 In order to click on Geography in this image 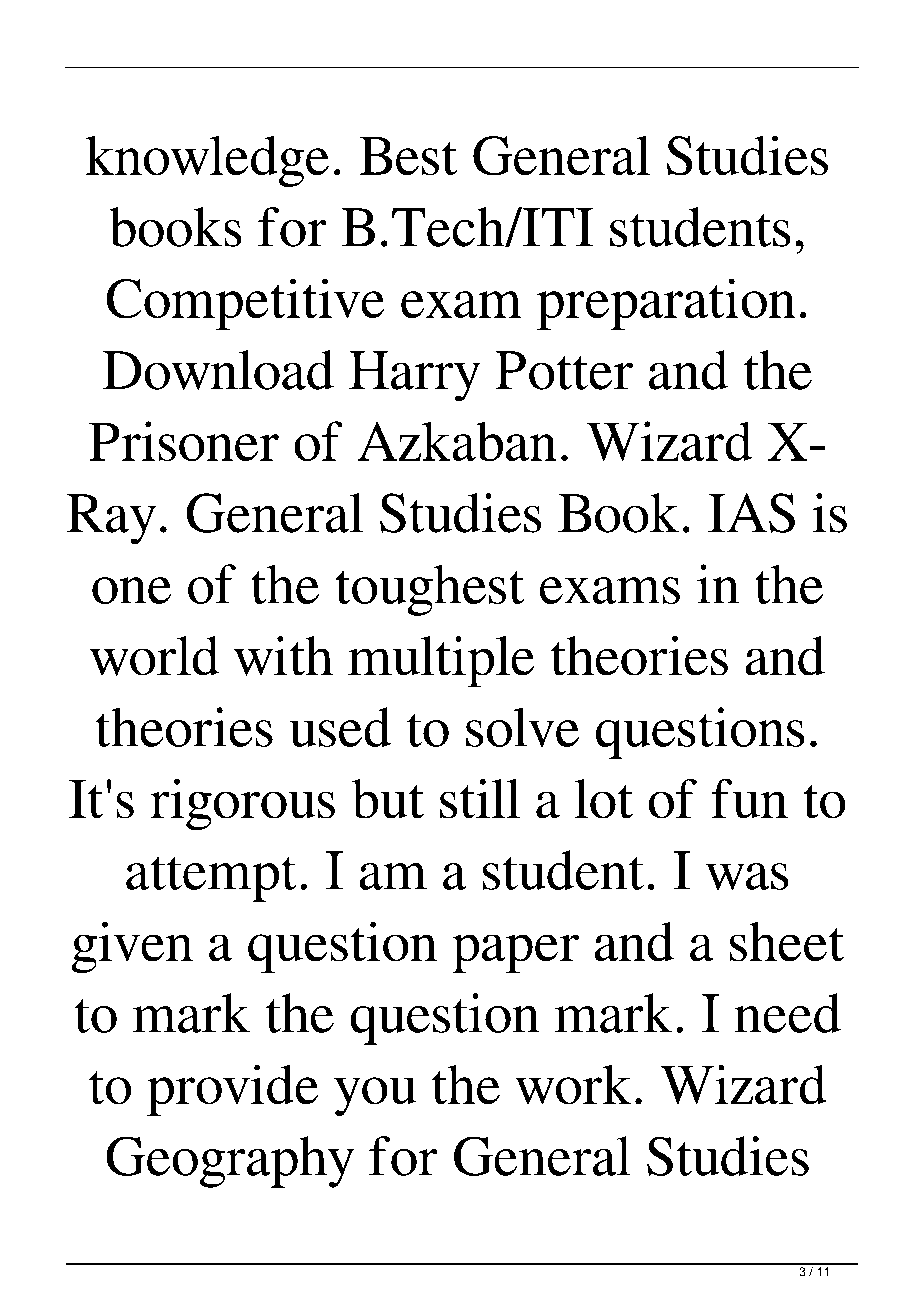, I will do `click(230, 1162)`.
